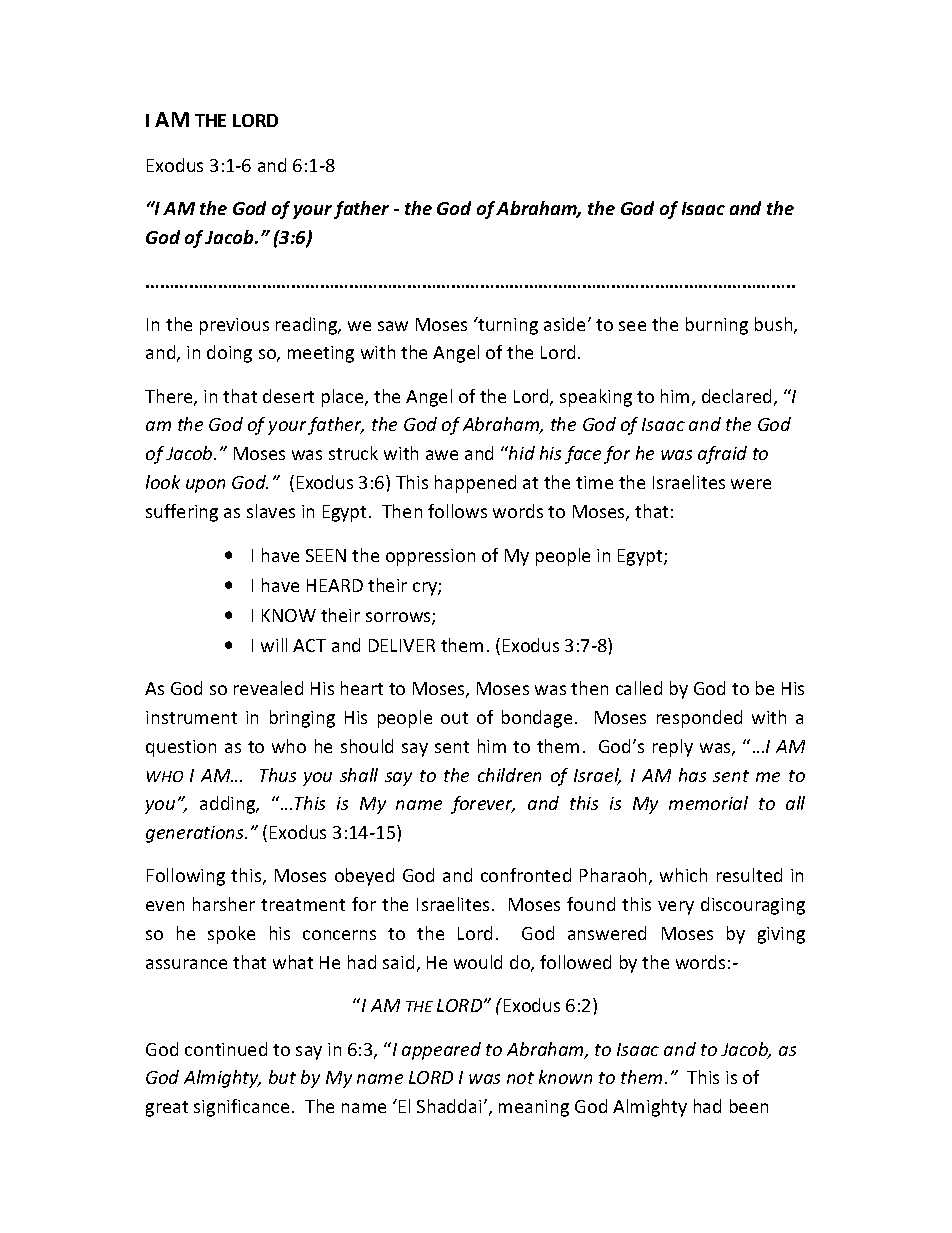 This image has height=1233, width=952. I want to click on turning, so click(507, 326).
